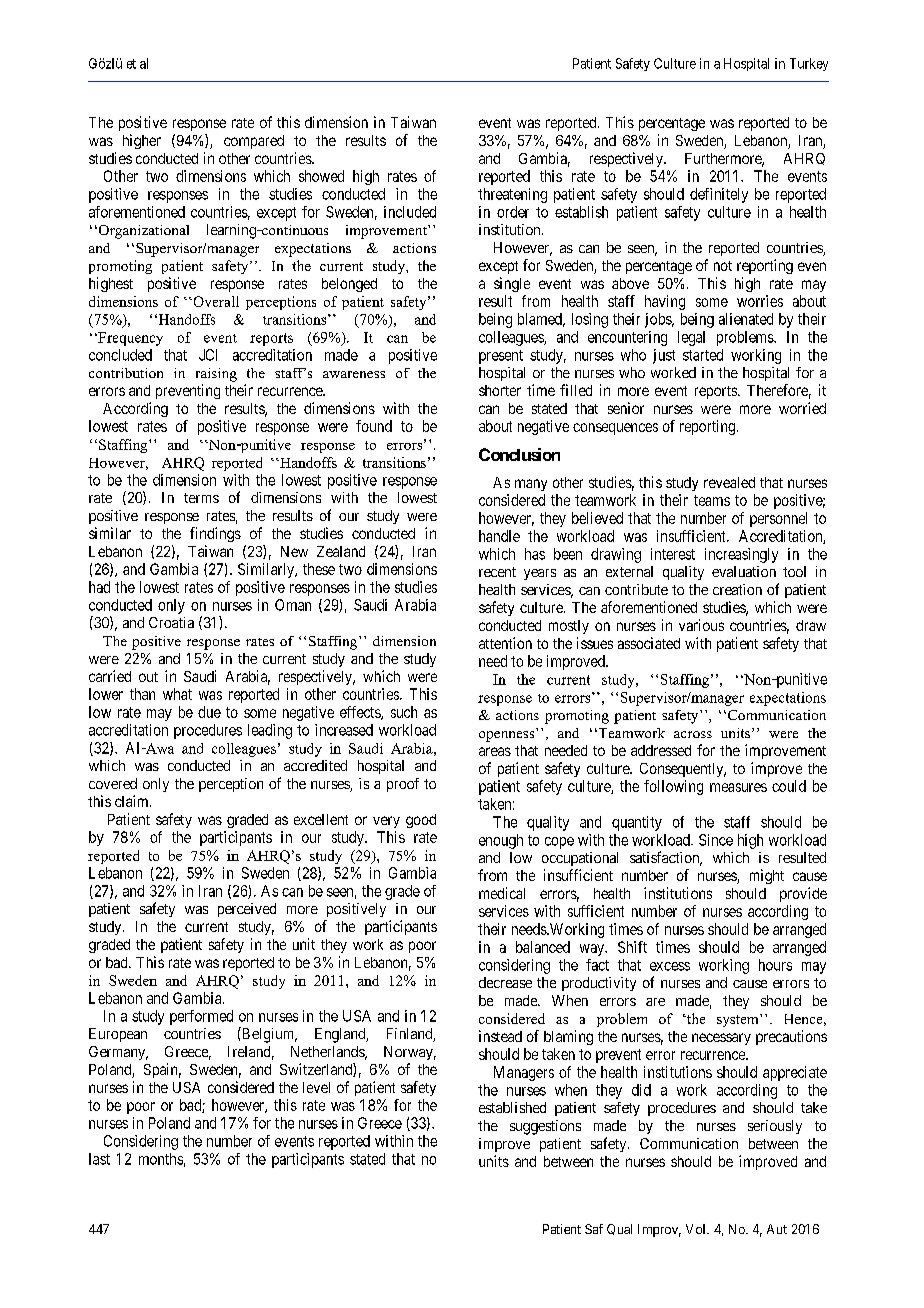  Describe the element at coordinates (505, 643) in the page. I see `attention` at that location.
